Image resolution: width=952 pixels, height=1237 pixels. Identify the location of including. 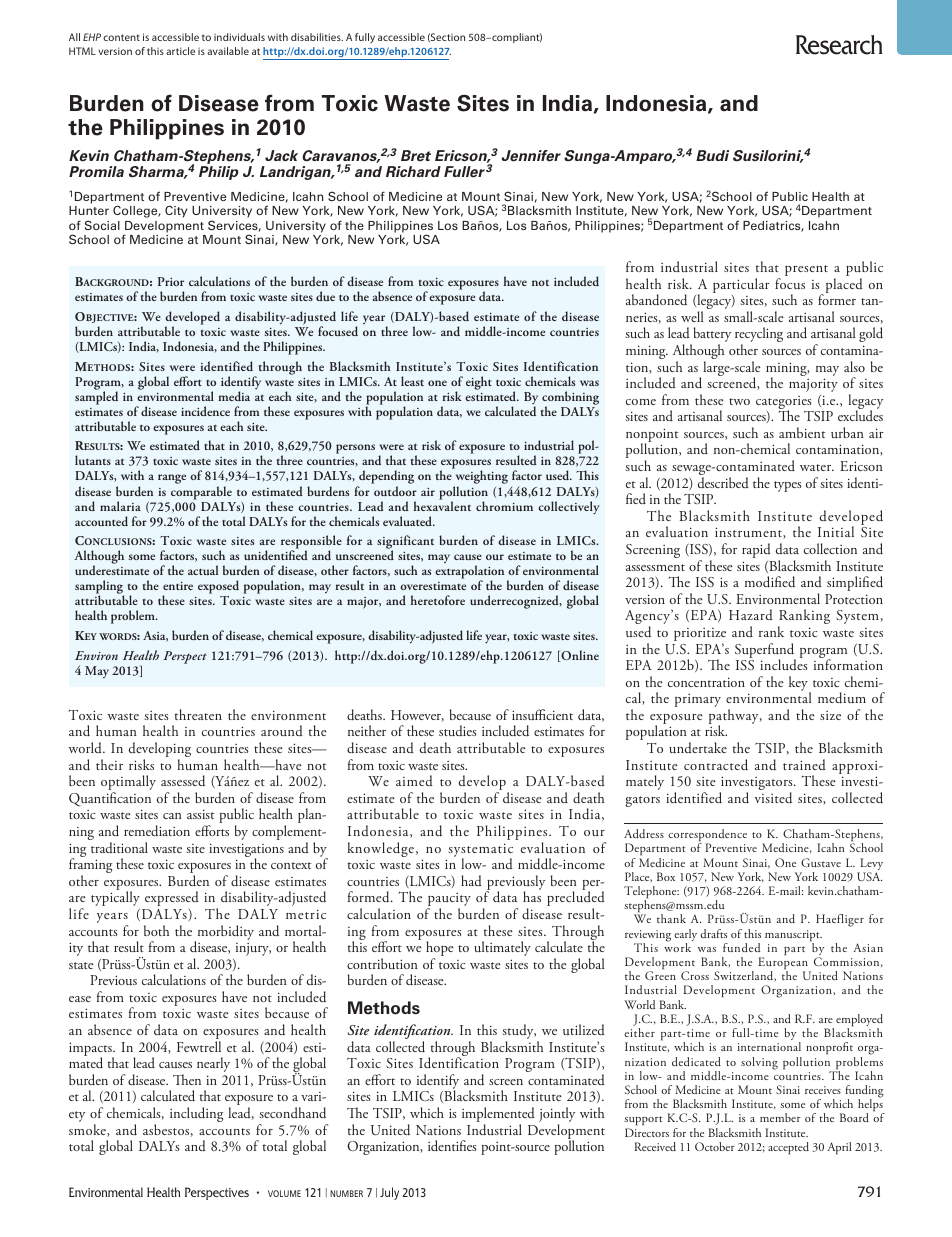
(196, 1114).
